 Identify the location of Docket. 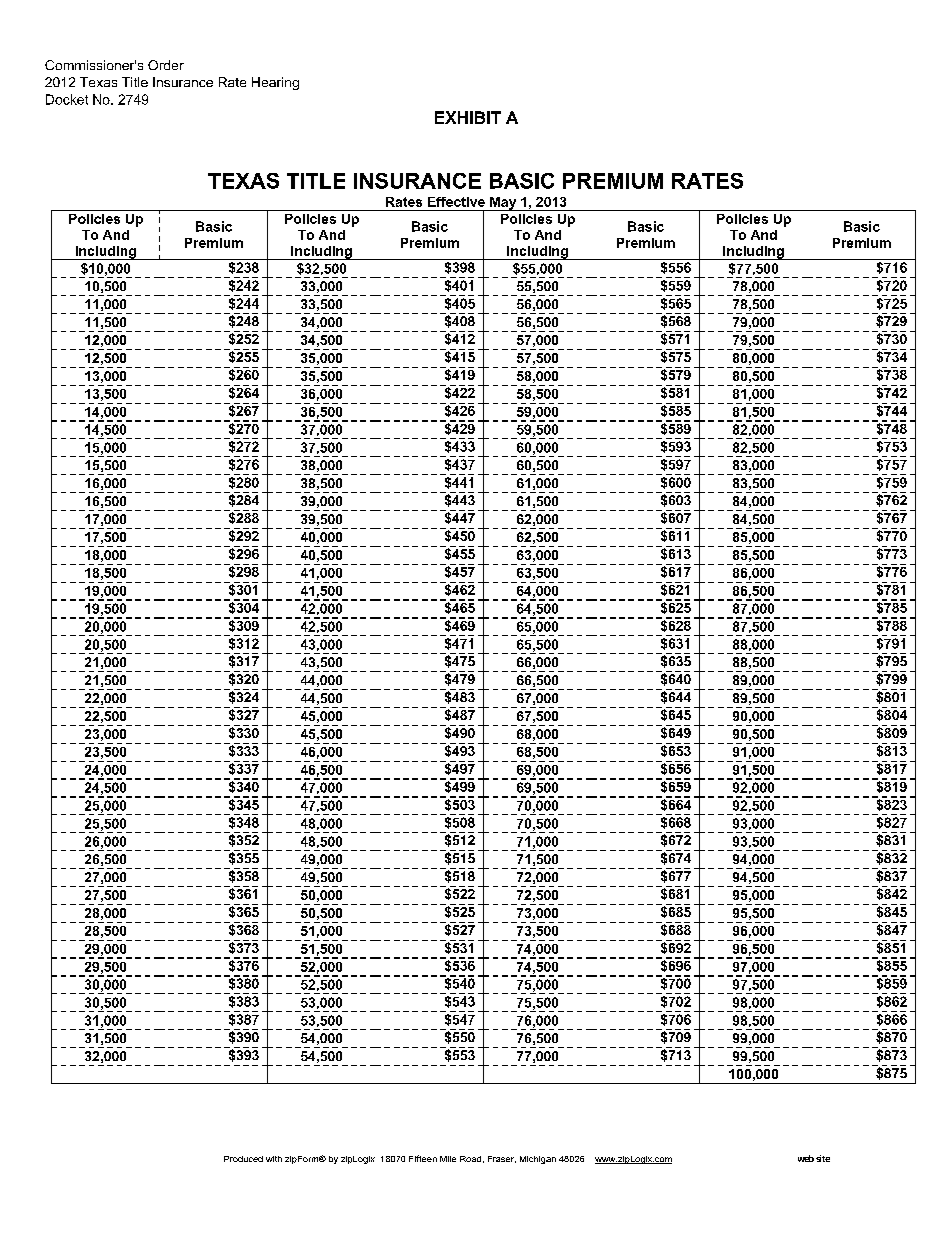
(67, 99).
